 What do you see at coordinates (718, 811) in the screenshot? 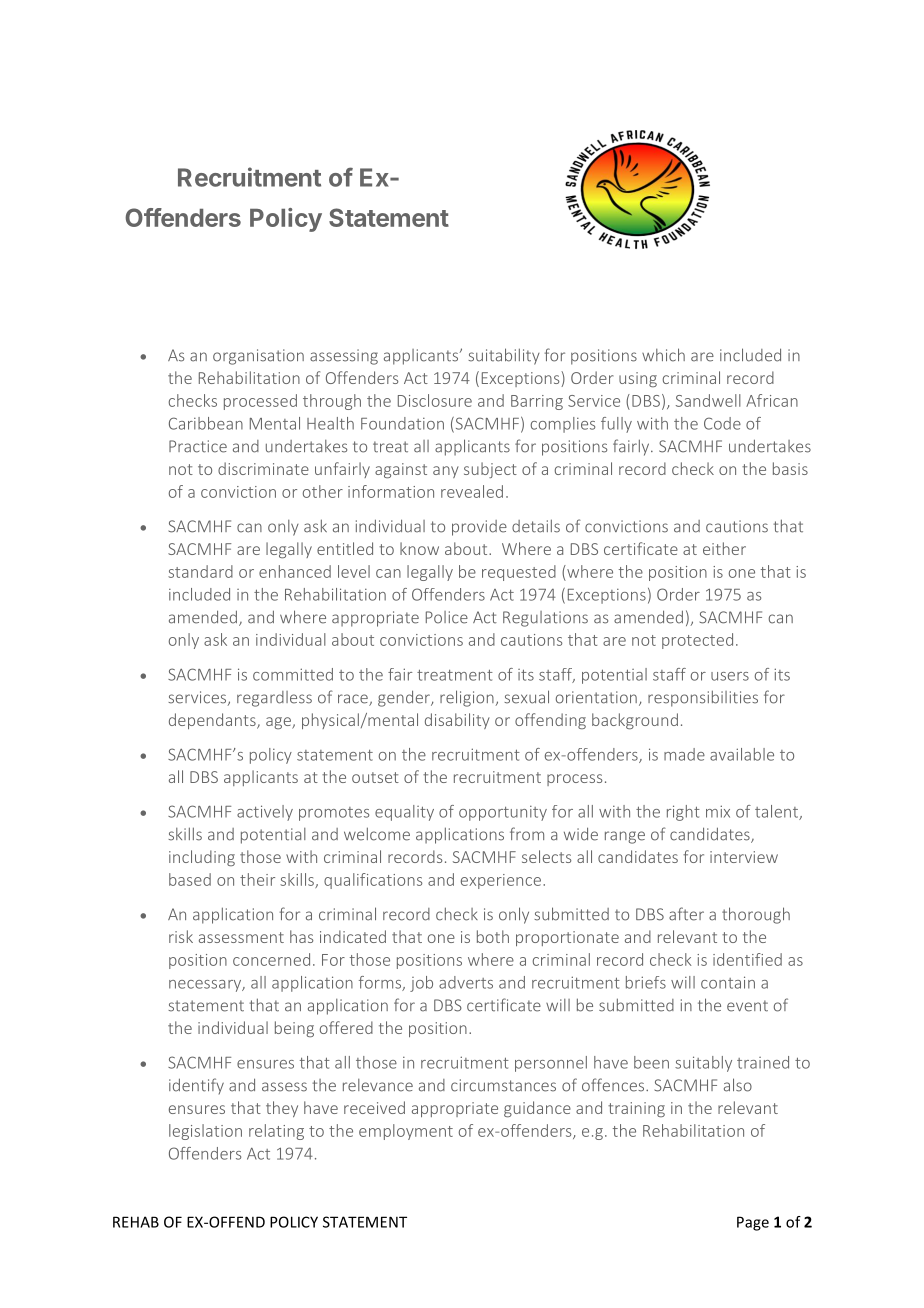
I see `mix` at bounding box center [718, 811].
